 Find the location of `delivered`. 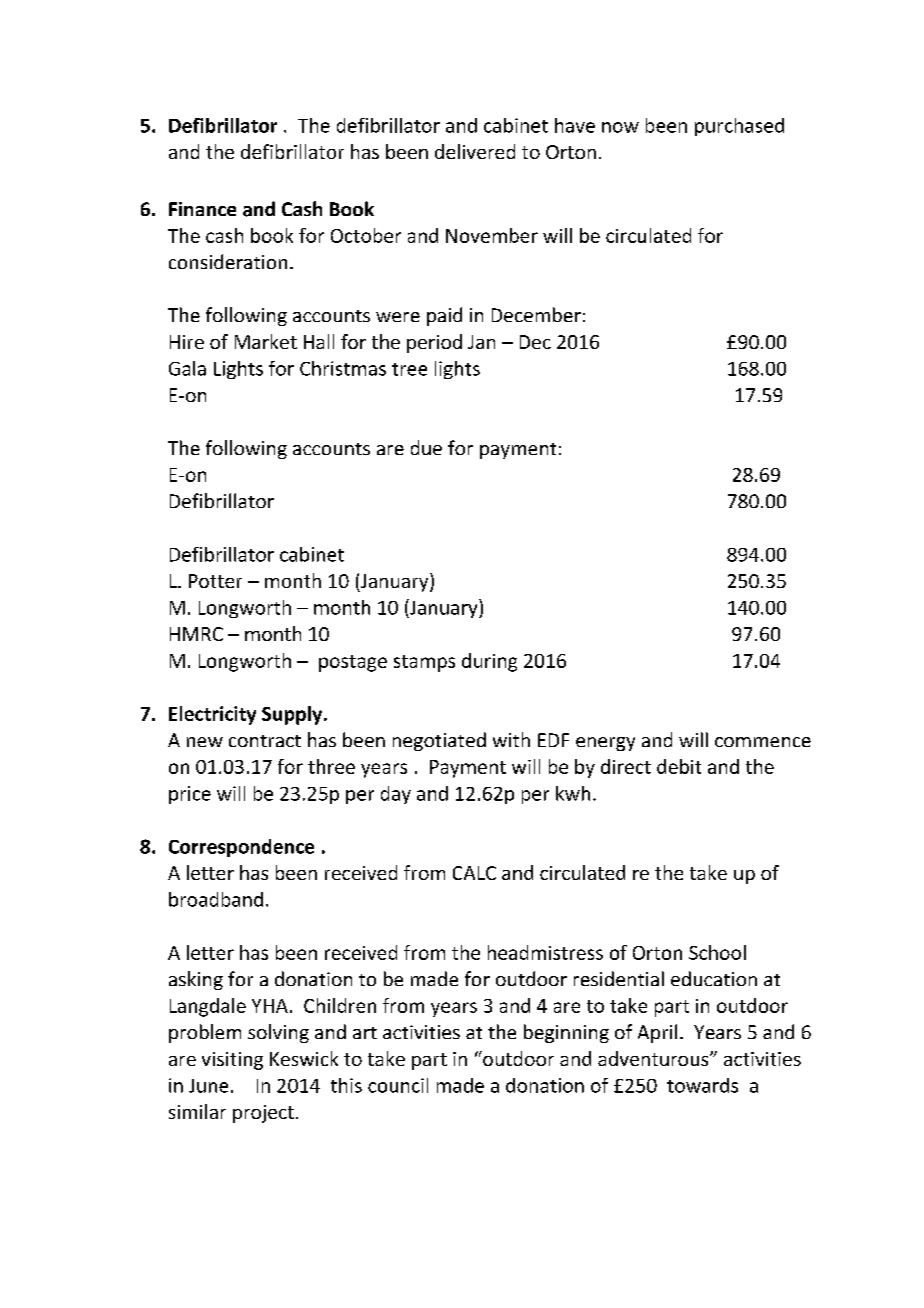

delivered is located at coordinates (475, 151).
